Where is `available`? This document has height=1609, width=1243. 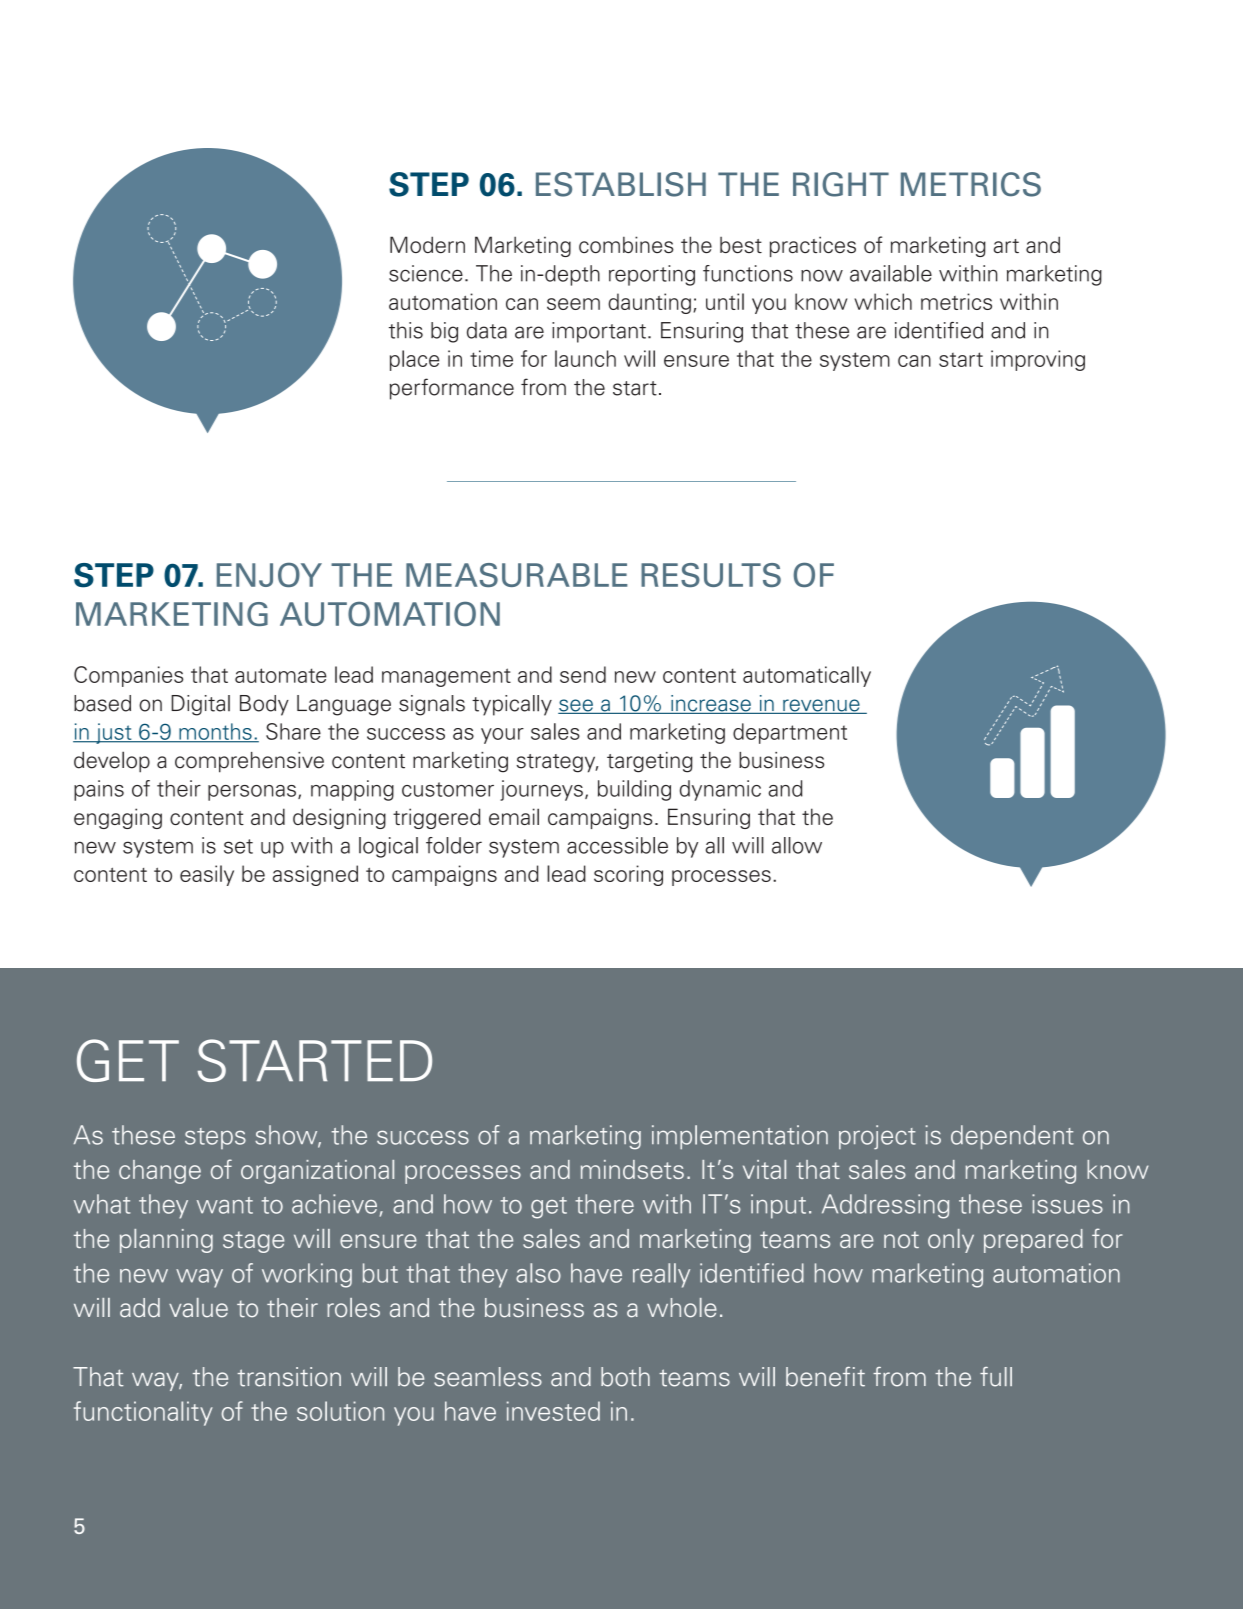
available is located at coordinates (891, 273).
